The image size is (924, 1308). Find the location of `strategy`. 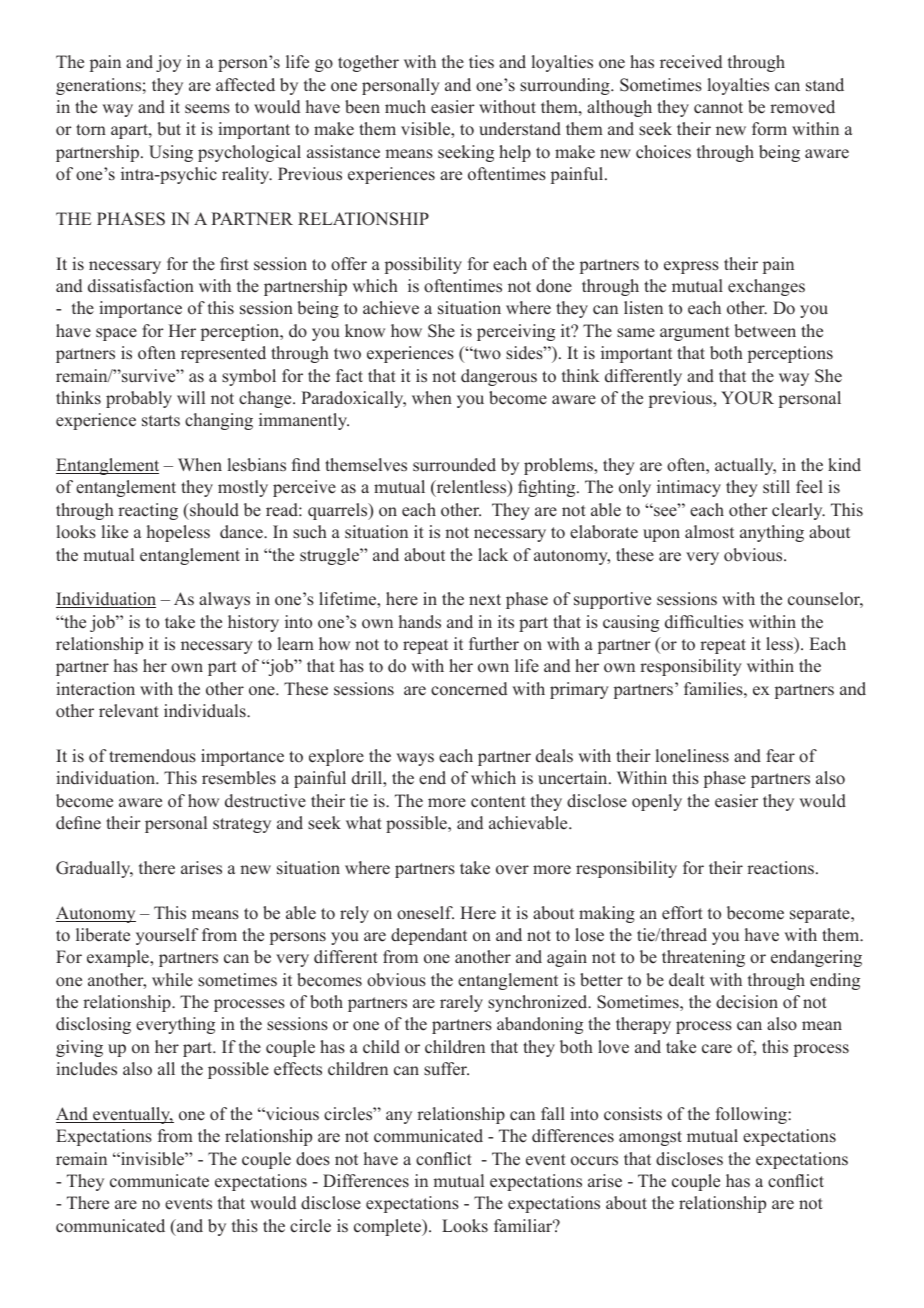

strategy is located at coordinates (242, 825).
